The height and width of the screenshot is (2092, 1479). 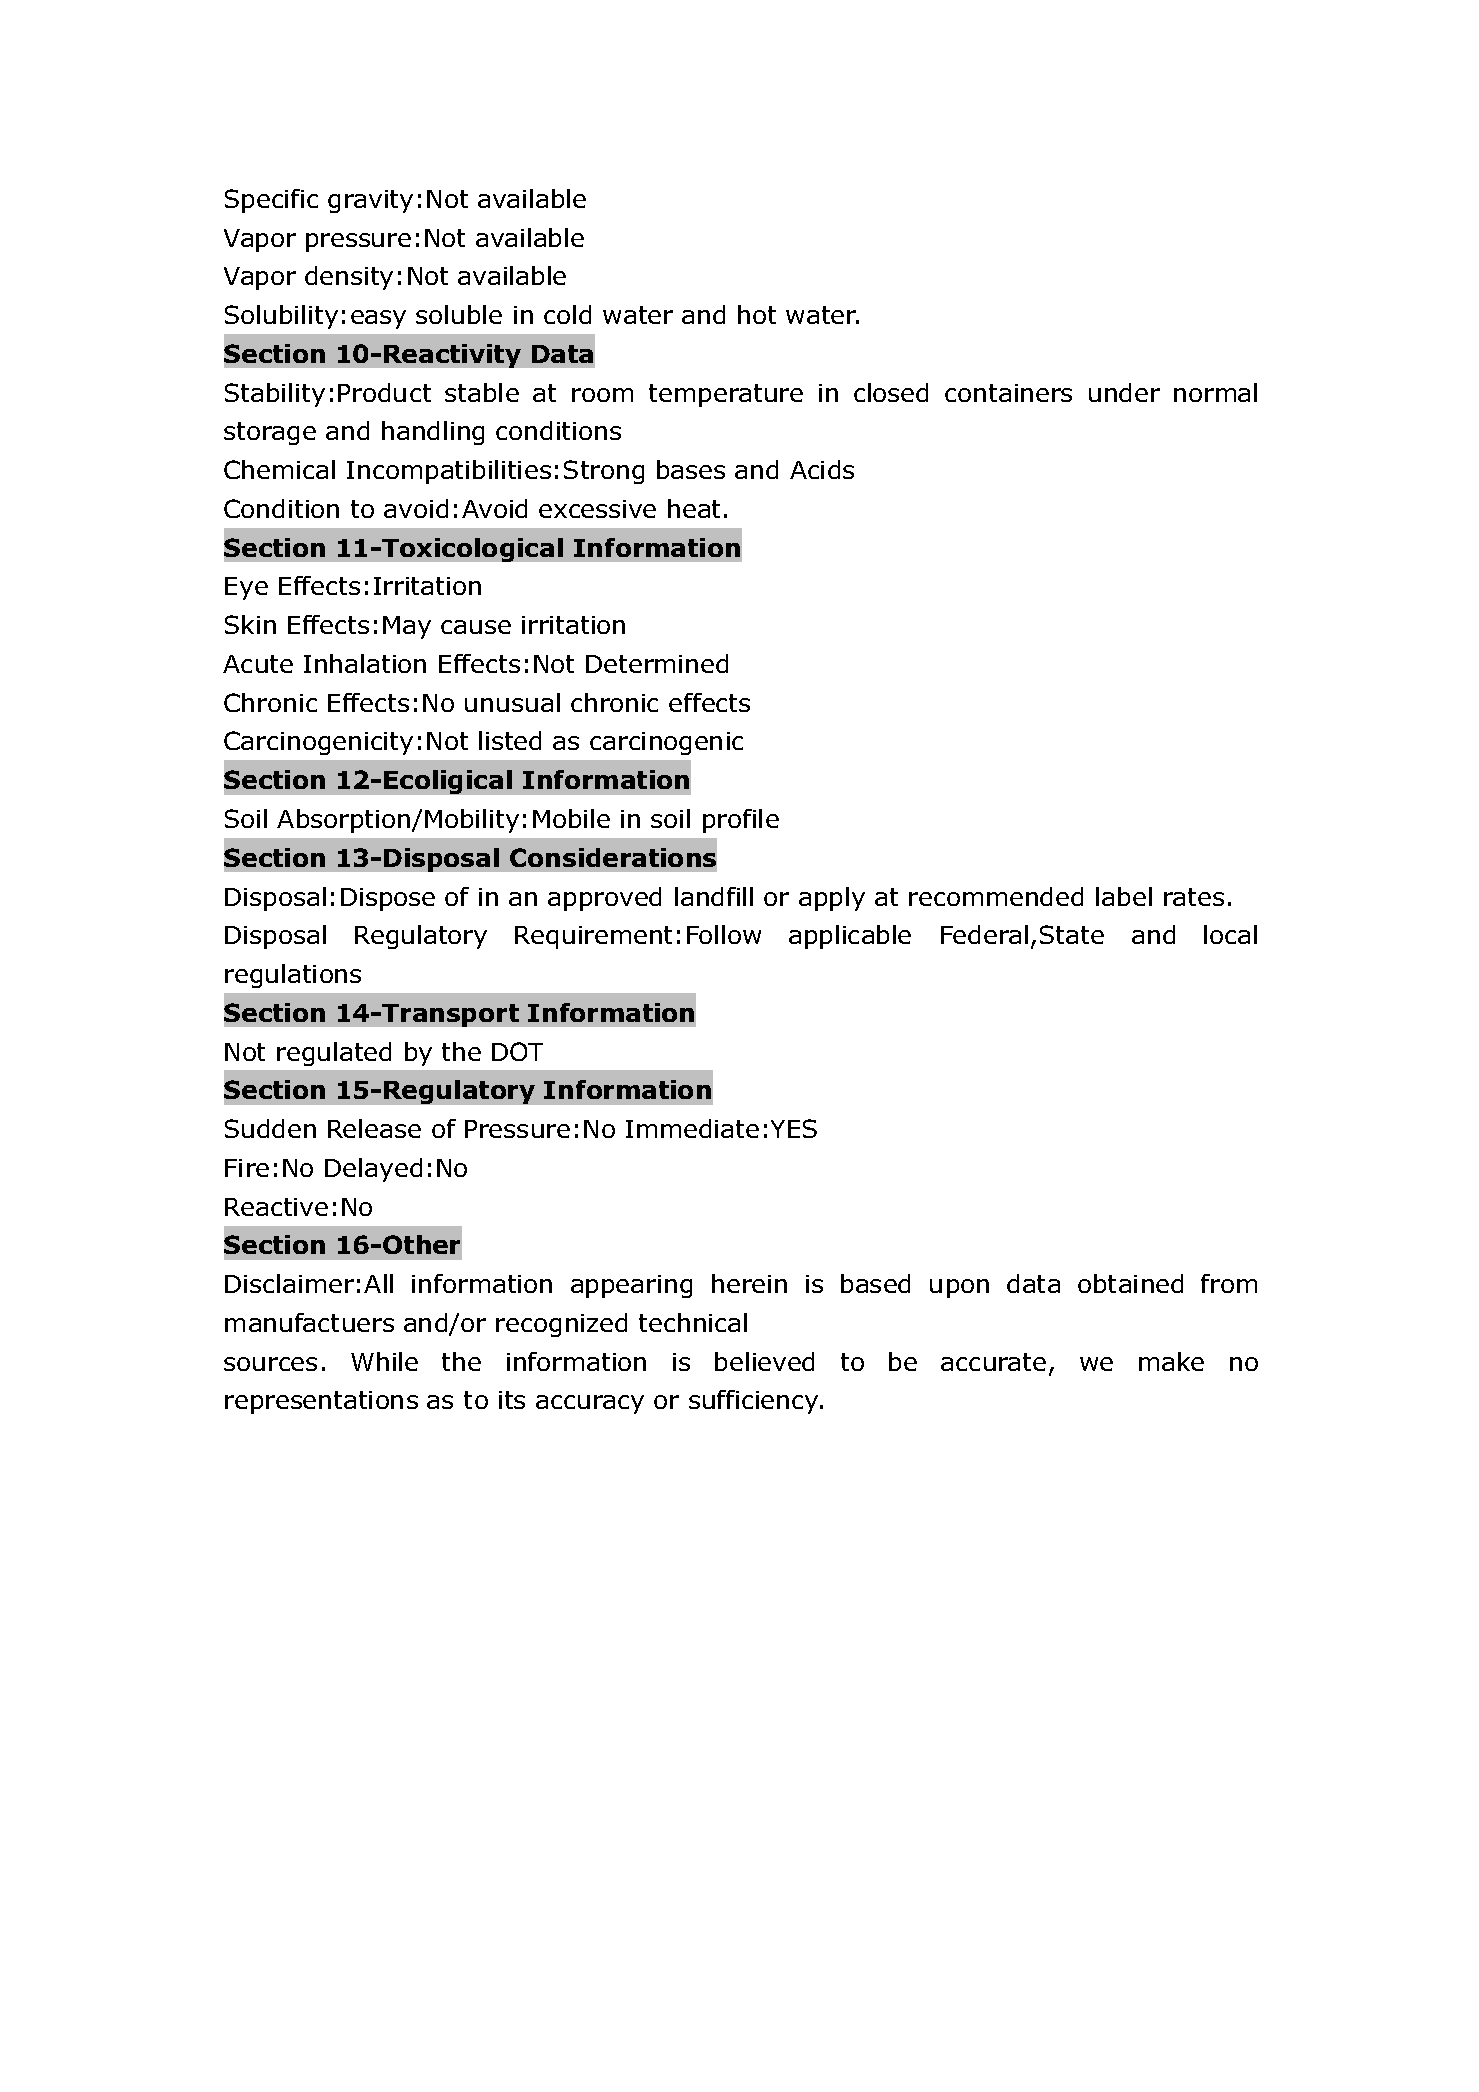 What do you see at coordinates (271, 201) in the screenshot?
I see `Specific` at bounding box center [271, 201].
